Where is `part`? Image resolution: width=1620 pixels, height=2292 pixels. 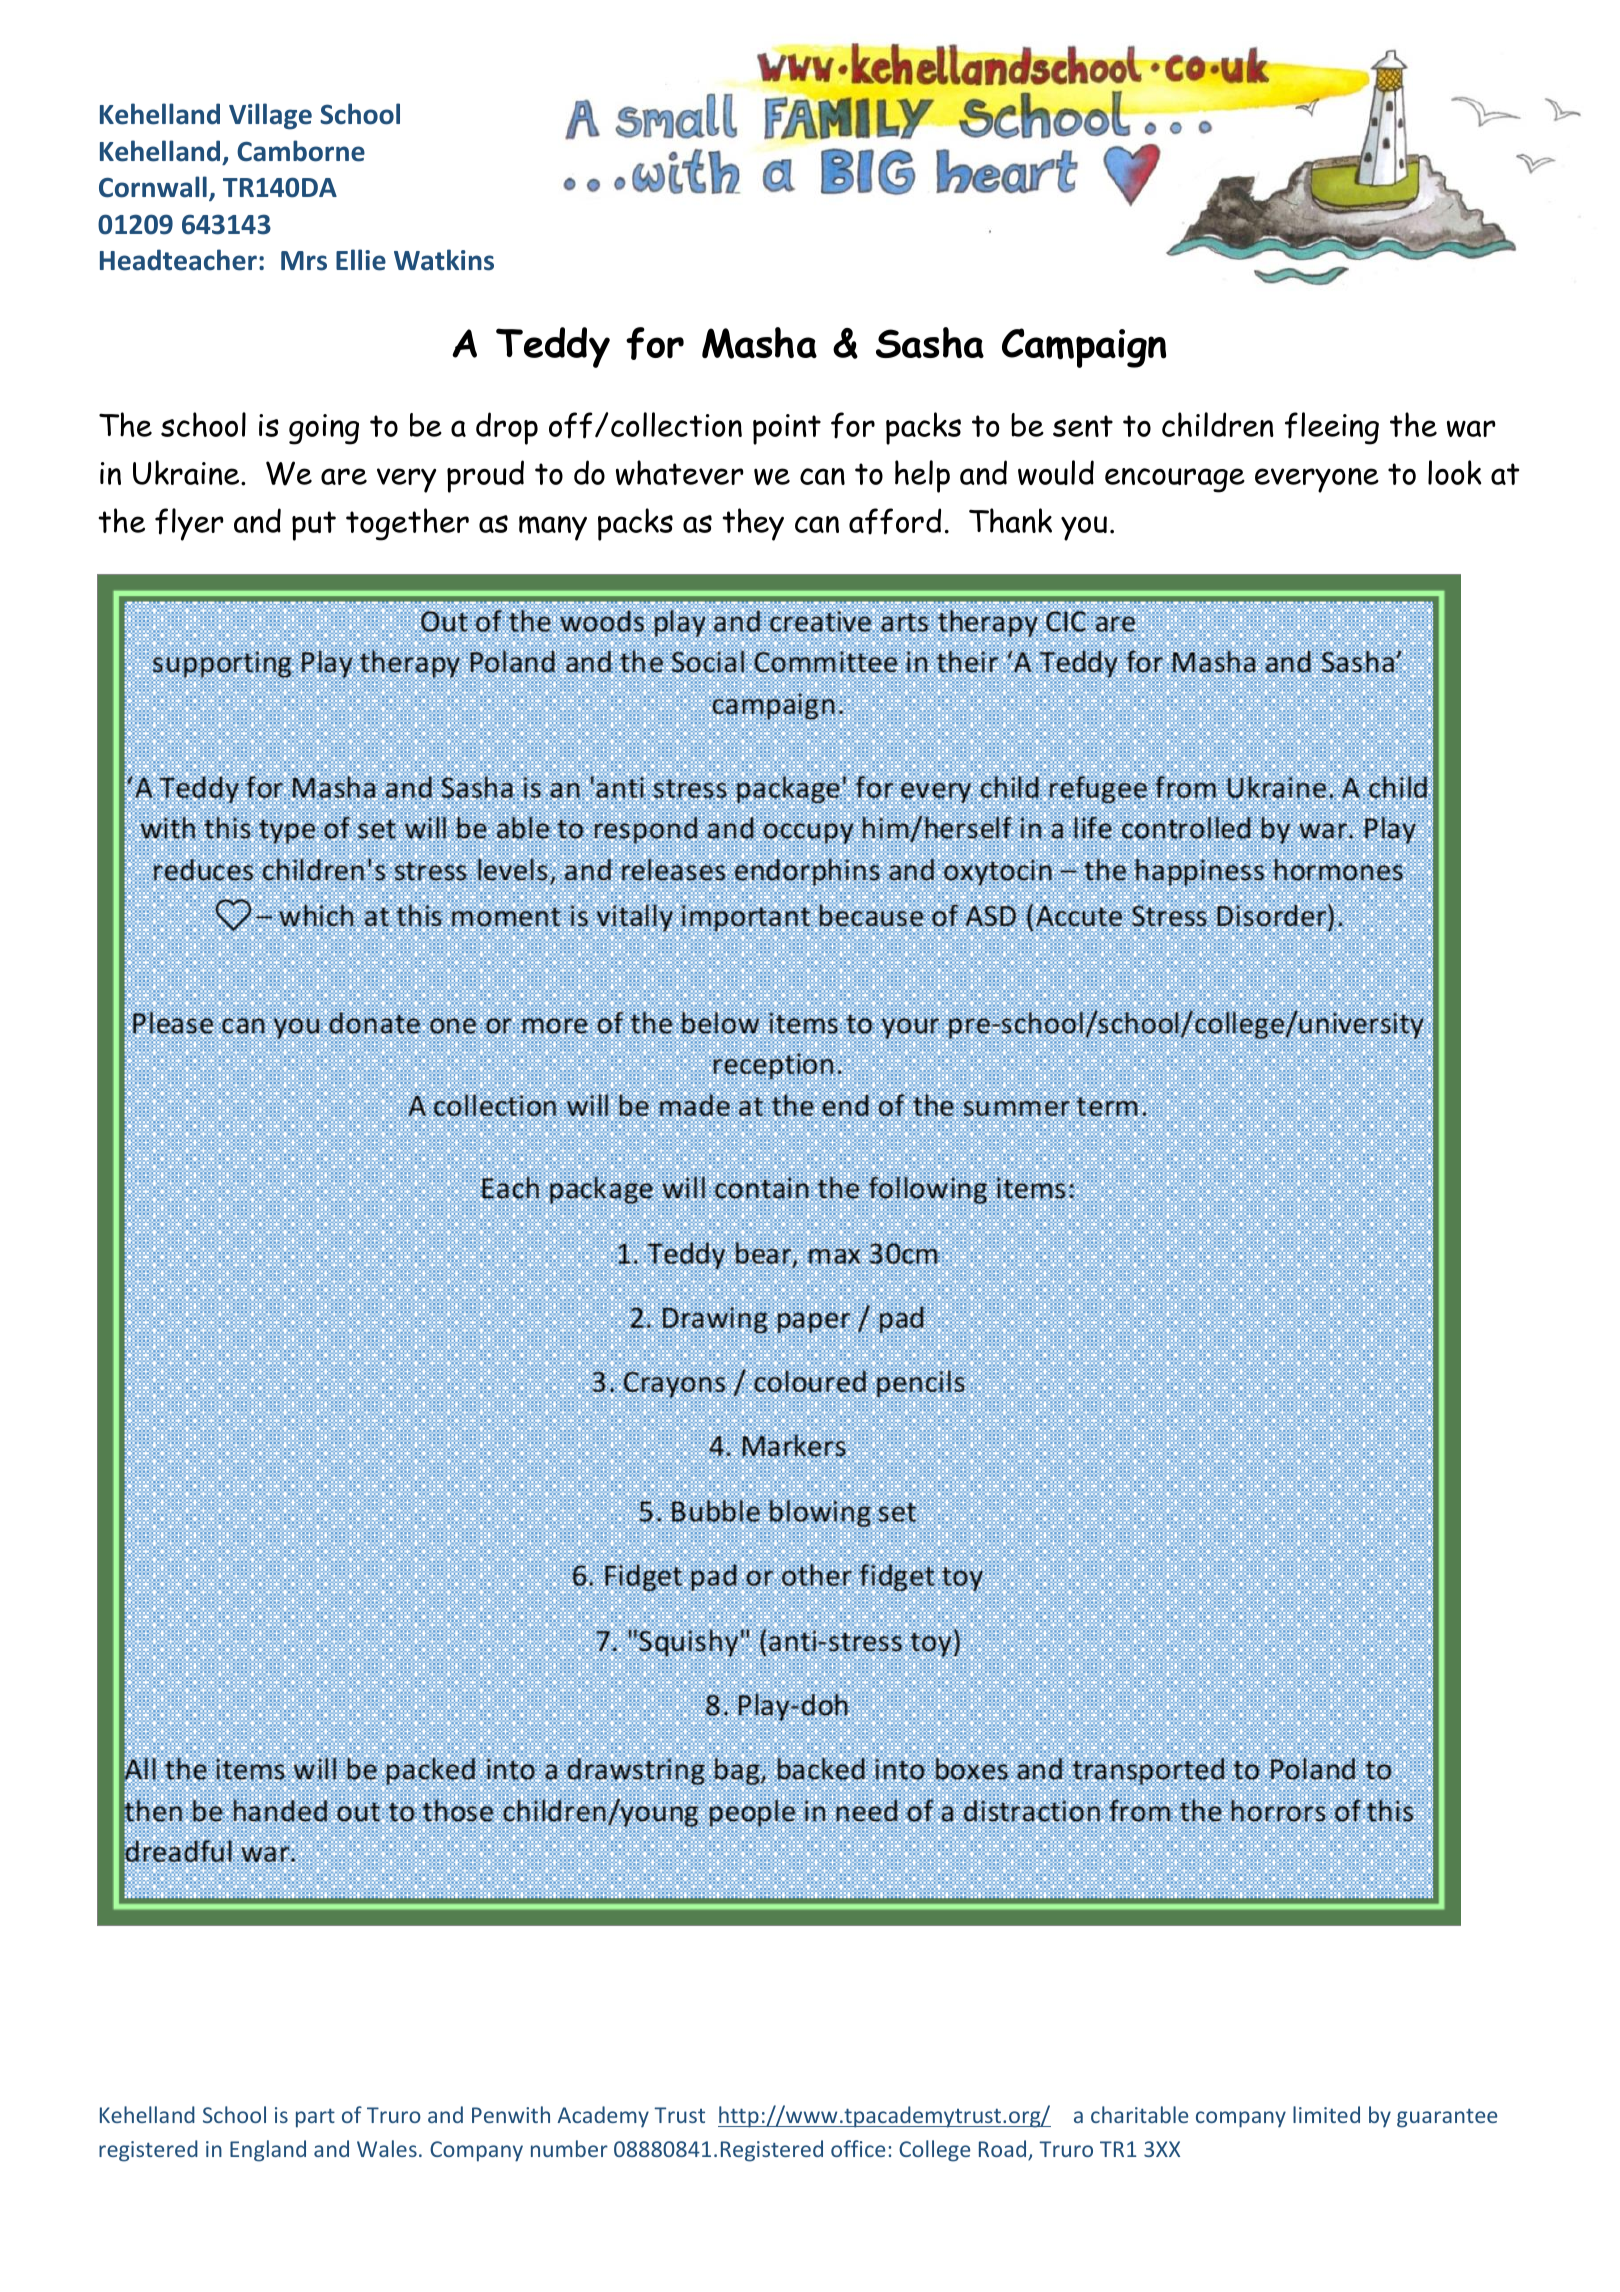 part is located at coordinates (315, 2118).
